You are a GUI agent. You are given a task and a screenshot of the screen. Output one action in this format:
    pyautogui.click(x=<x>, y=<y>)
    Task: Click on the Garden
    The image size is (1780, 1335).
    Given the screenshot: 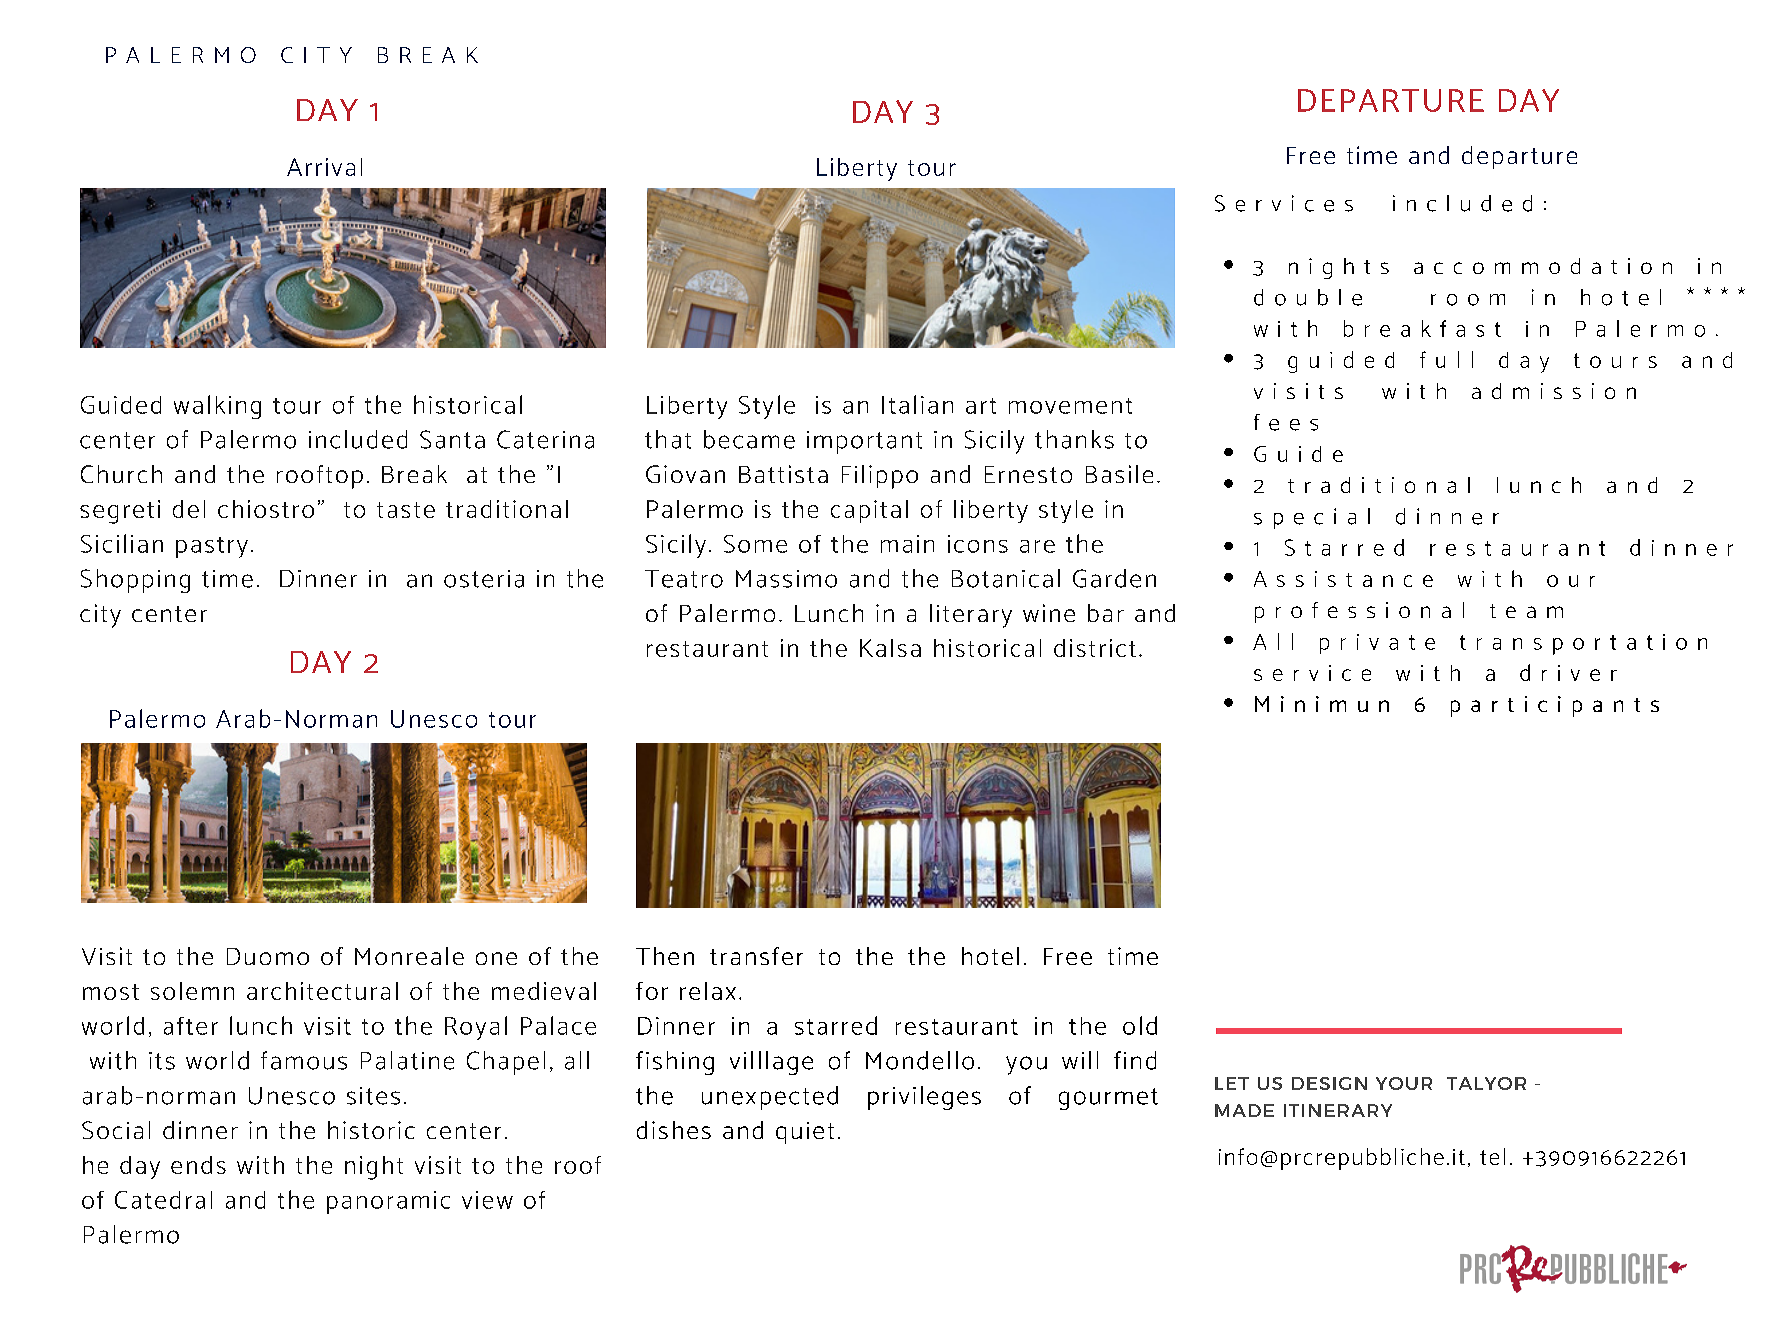 What is the action you would take?
    pyautogui.click(x=1114, y=578)
